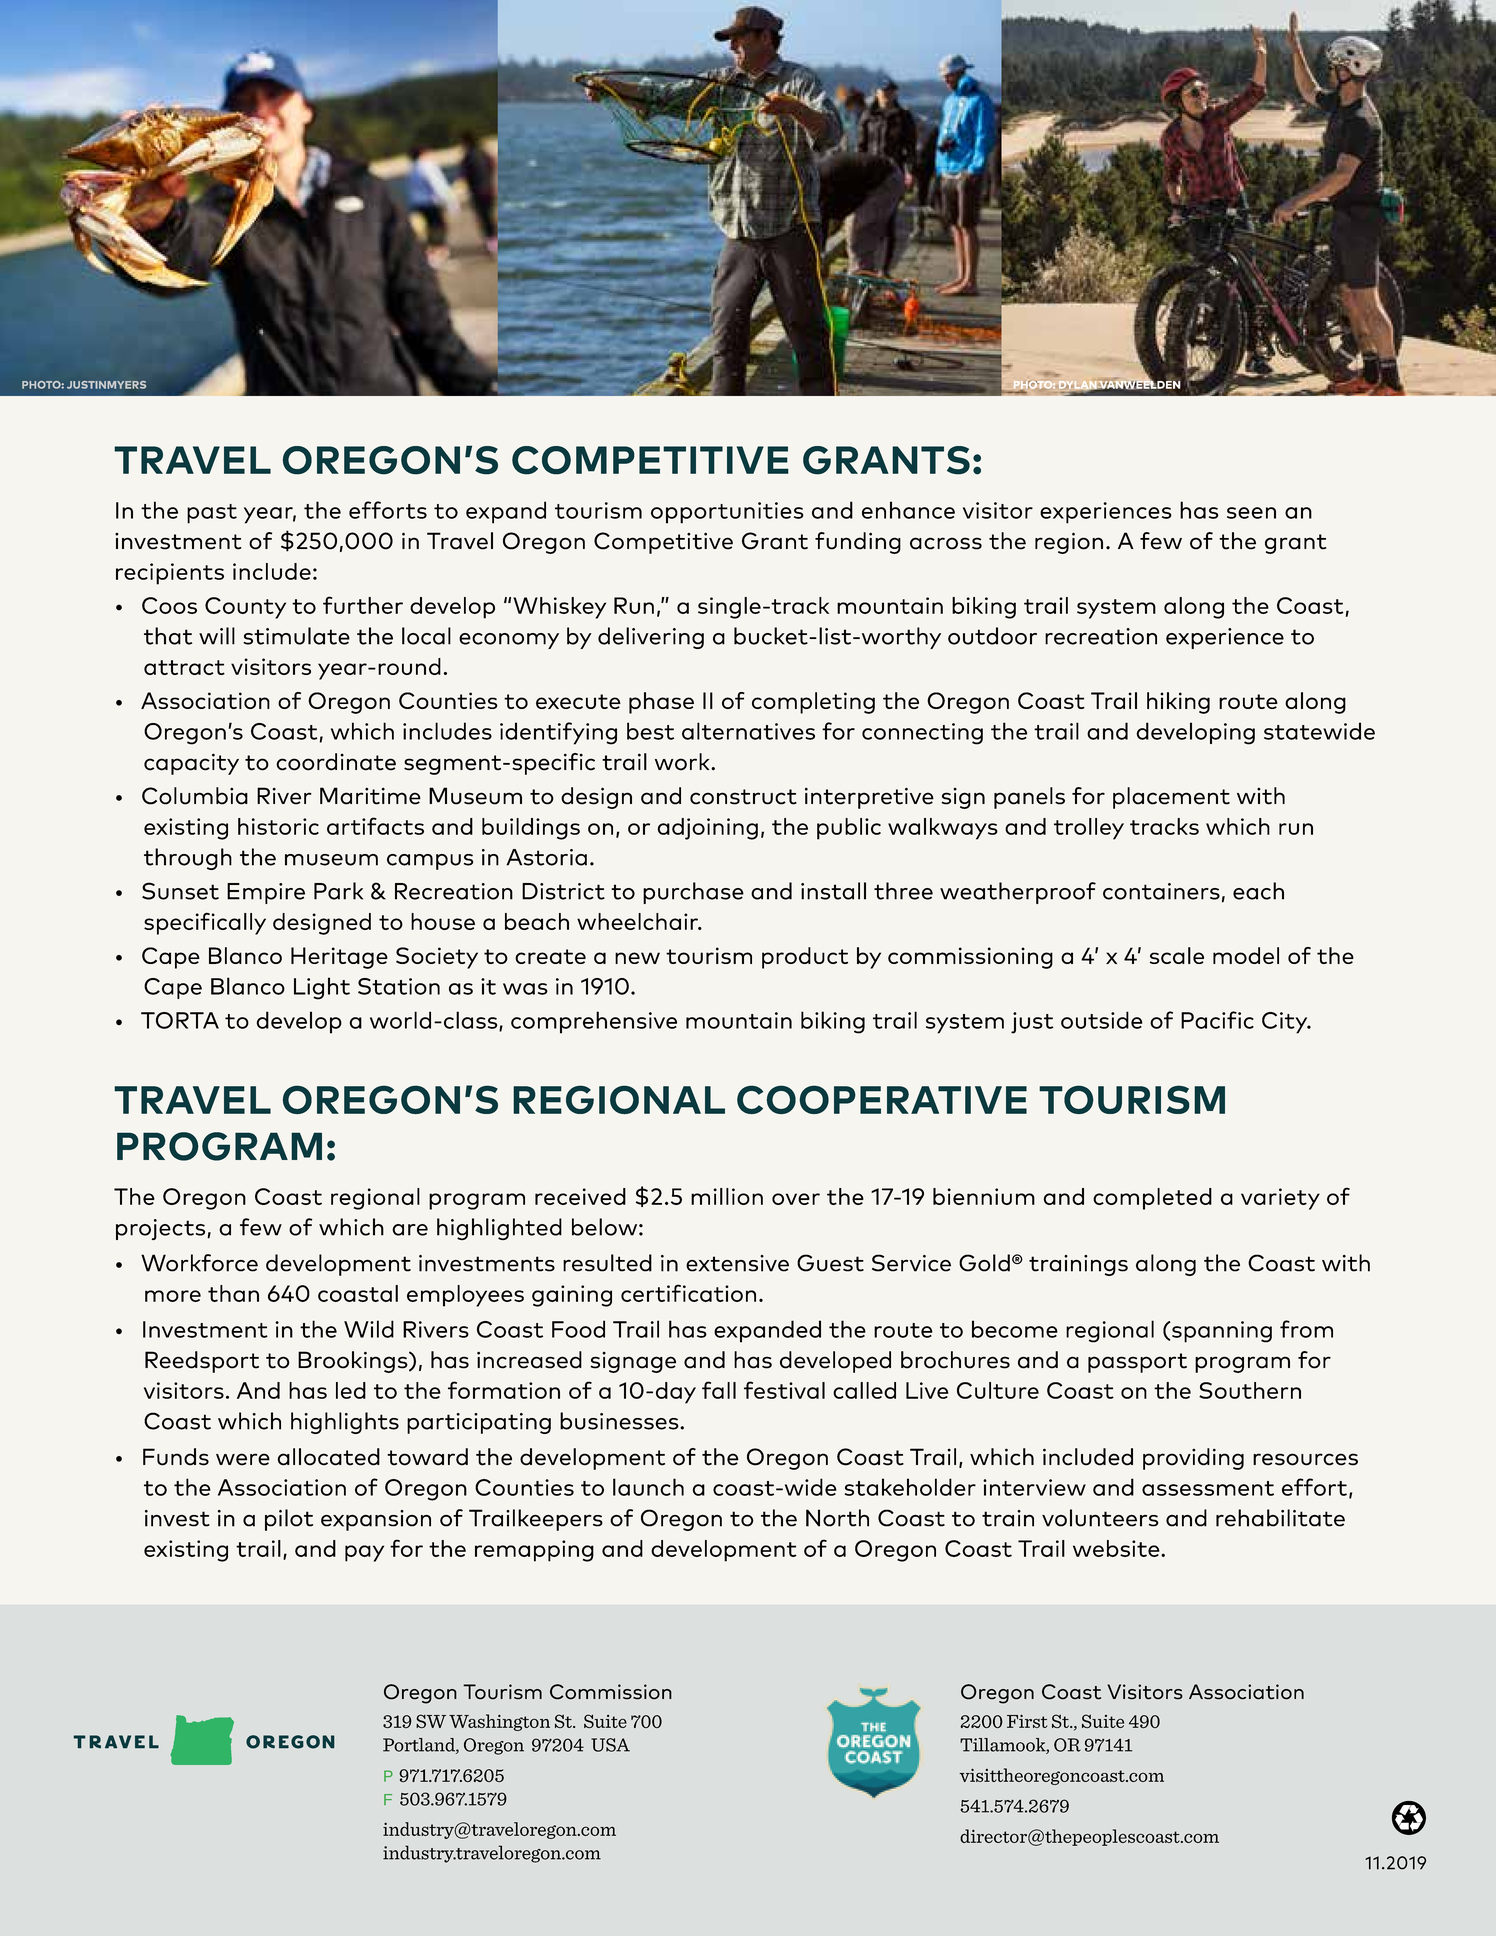 Image resolution: width=1496 pixels, height=1936 pixels. Describe the element at coordinates (212, 514) in the page. I see `past` at that location.
